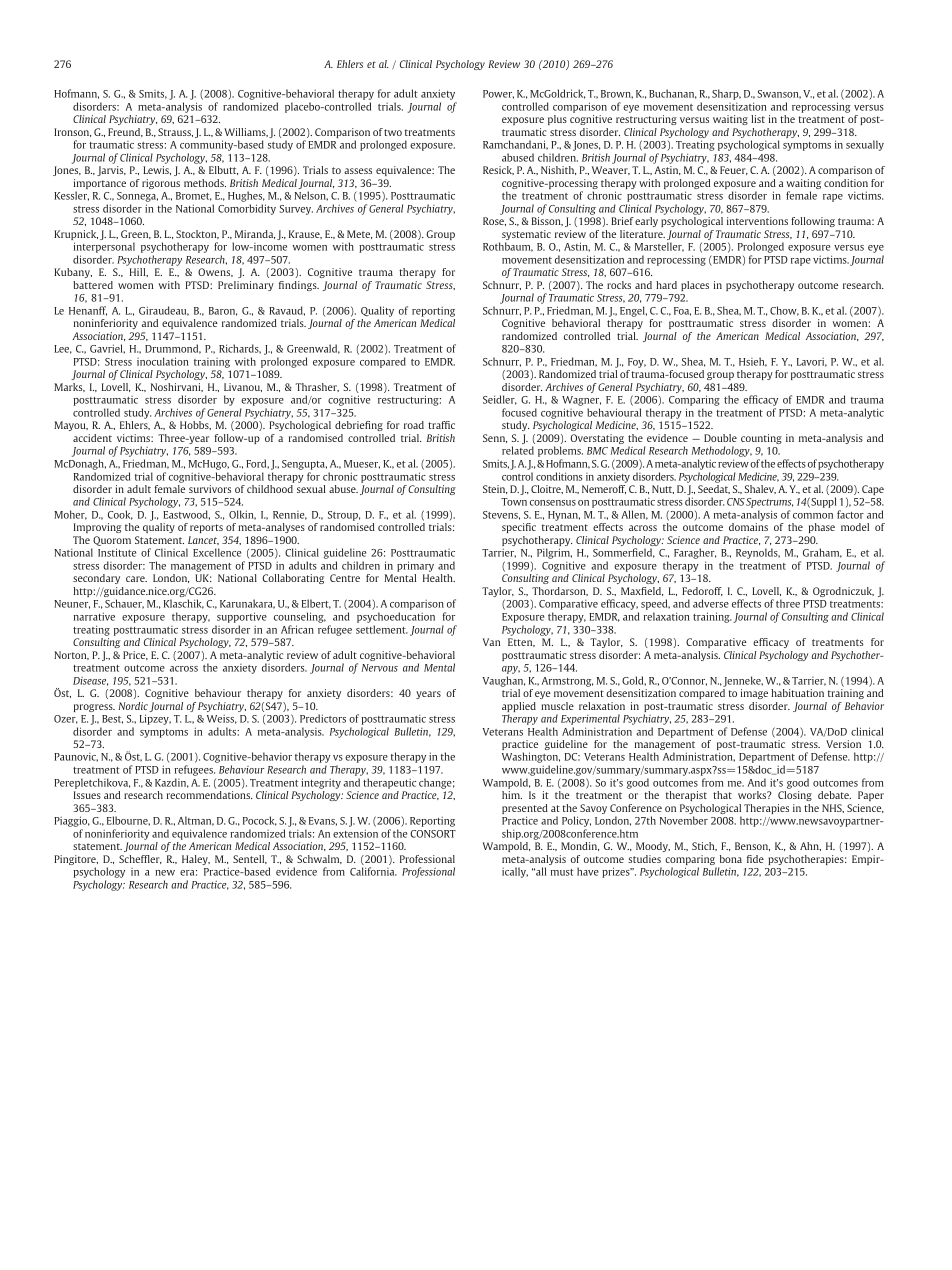 Image resolution: width=952 pixels, height=1270 pixels. I want to click on Chow, so click(784, 311).
